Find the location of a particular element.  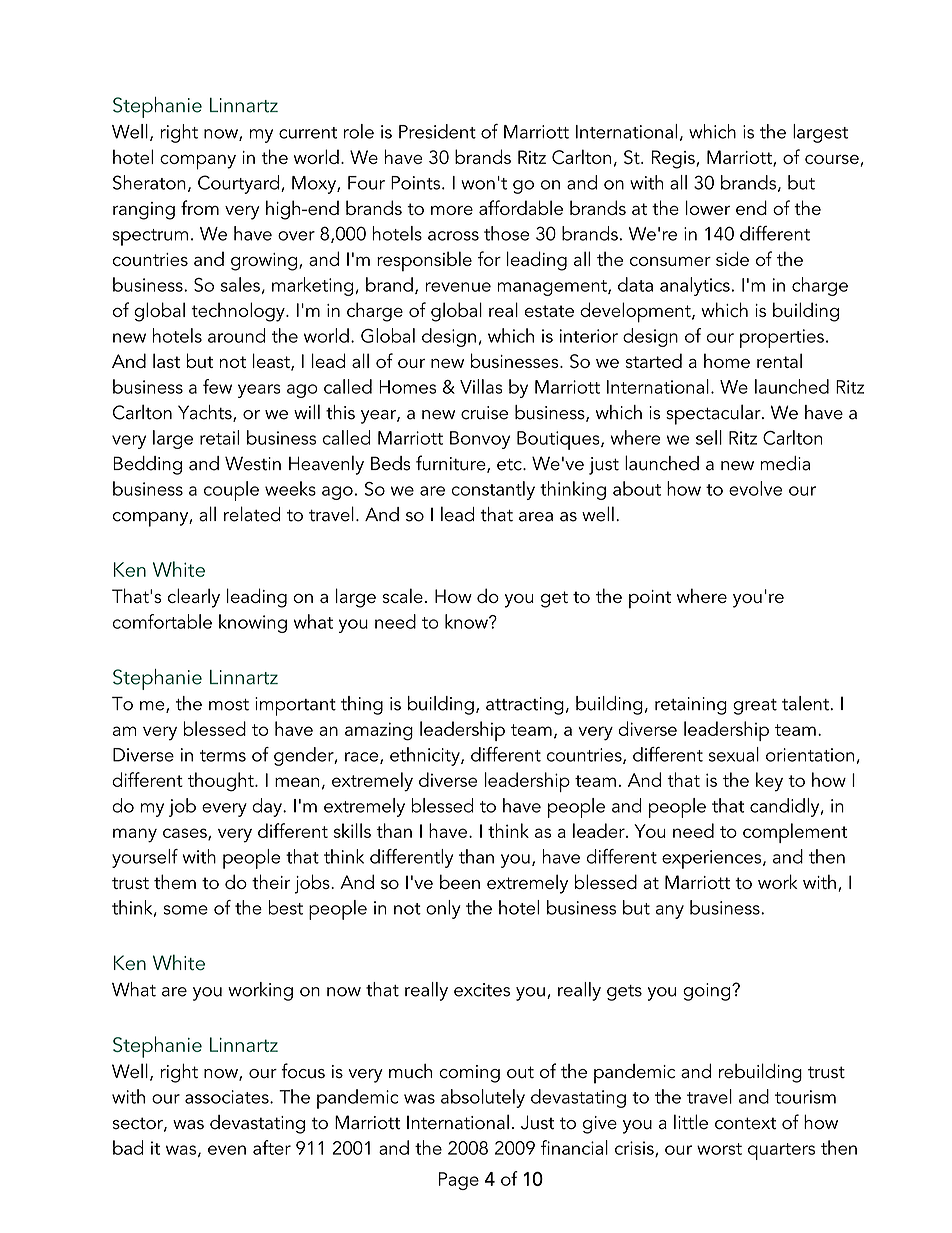

area is located at coordinates (536, 517).
